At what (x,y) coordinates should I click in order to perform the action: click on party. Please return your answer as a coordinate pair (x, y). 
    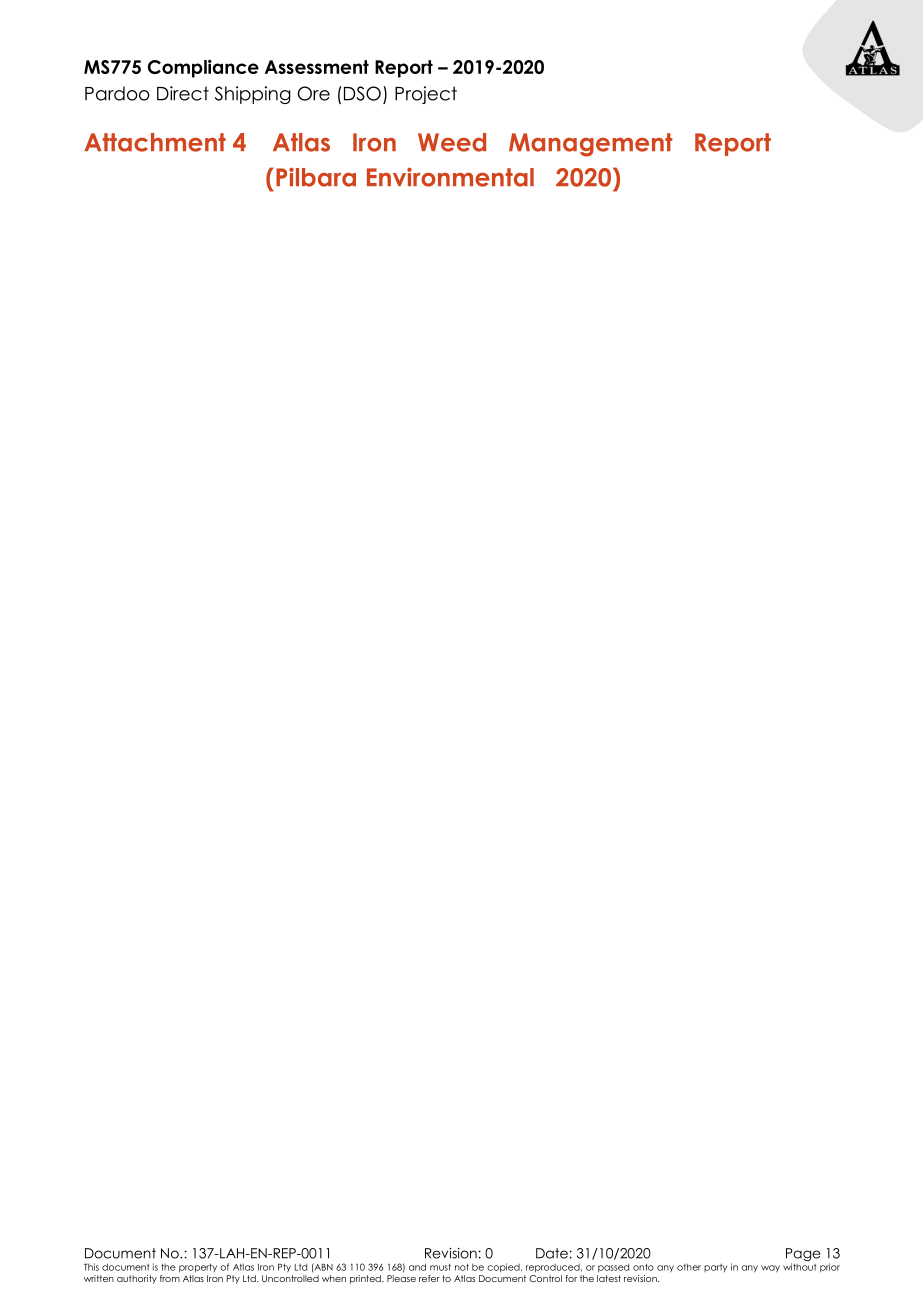
    Looking at the image, I should click on (715, 1268).
